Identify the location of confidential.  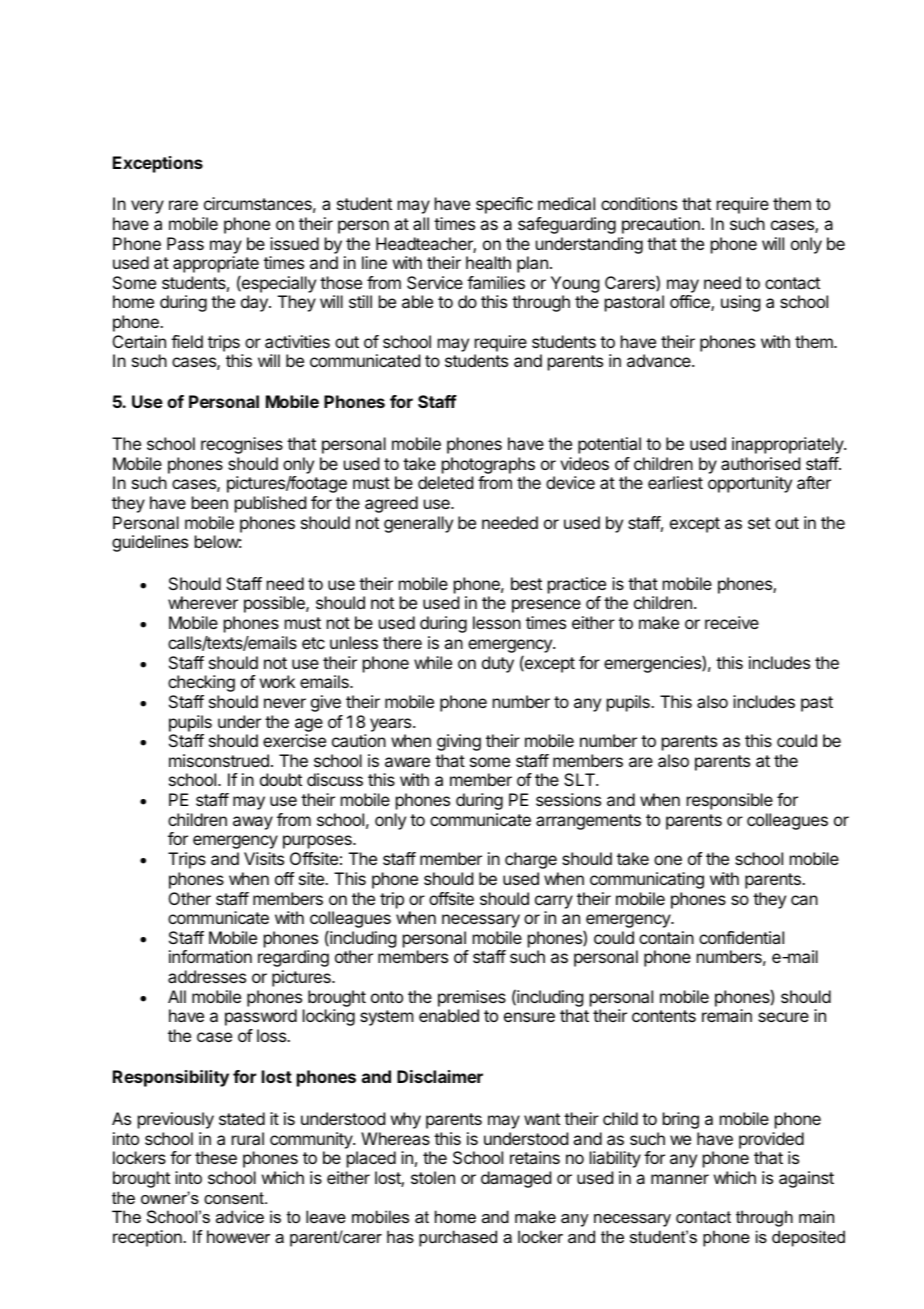
(741, 937).
